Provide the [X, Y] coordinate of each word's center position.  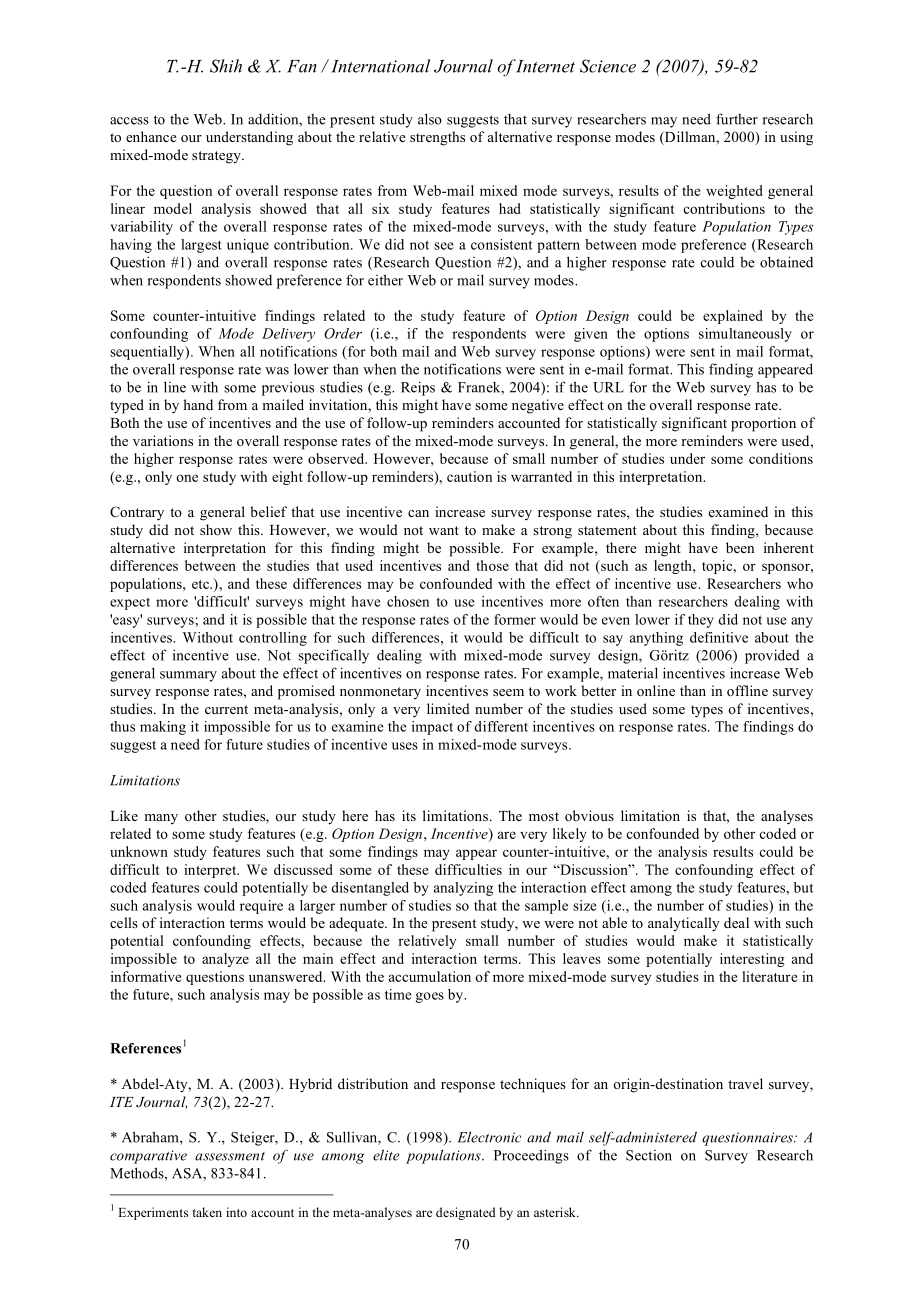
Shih [226, 66]
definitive [719, 637]
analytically [684, 924]
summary [188, 676]
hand [198, 404]
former [515, 619]
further [737, 119]
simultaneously [745, 335]
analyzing [463, 889]
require [261, 907]
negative [538, 406]
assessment [230, 1156]
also [430, 119]
